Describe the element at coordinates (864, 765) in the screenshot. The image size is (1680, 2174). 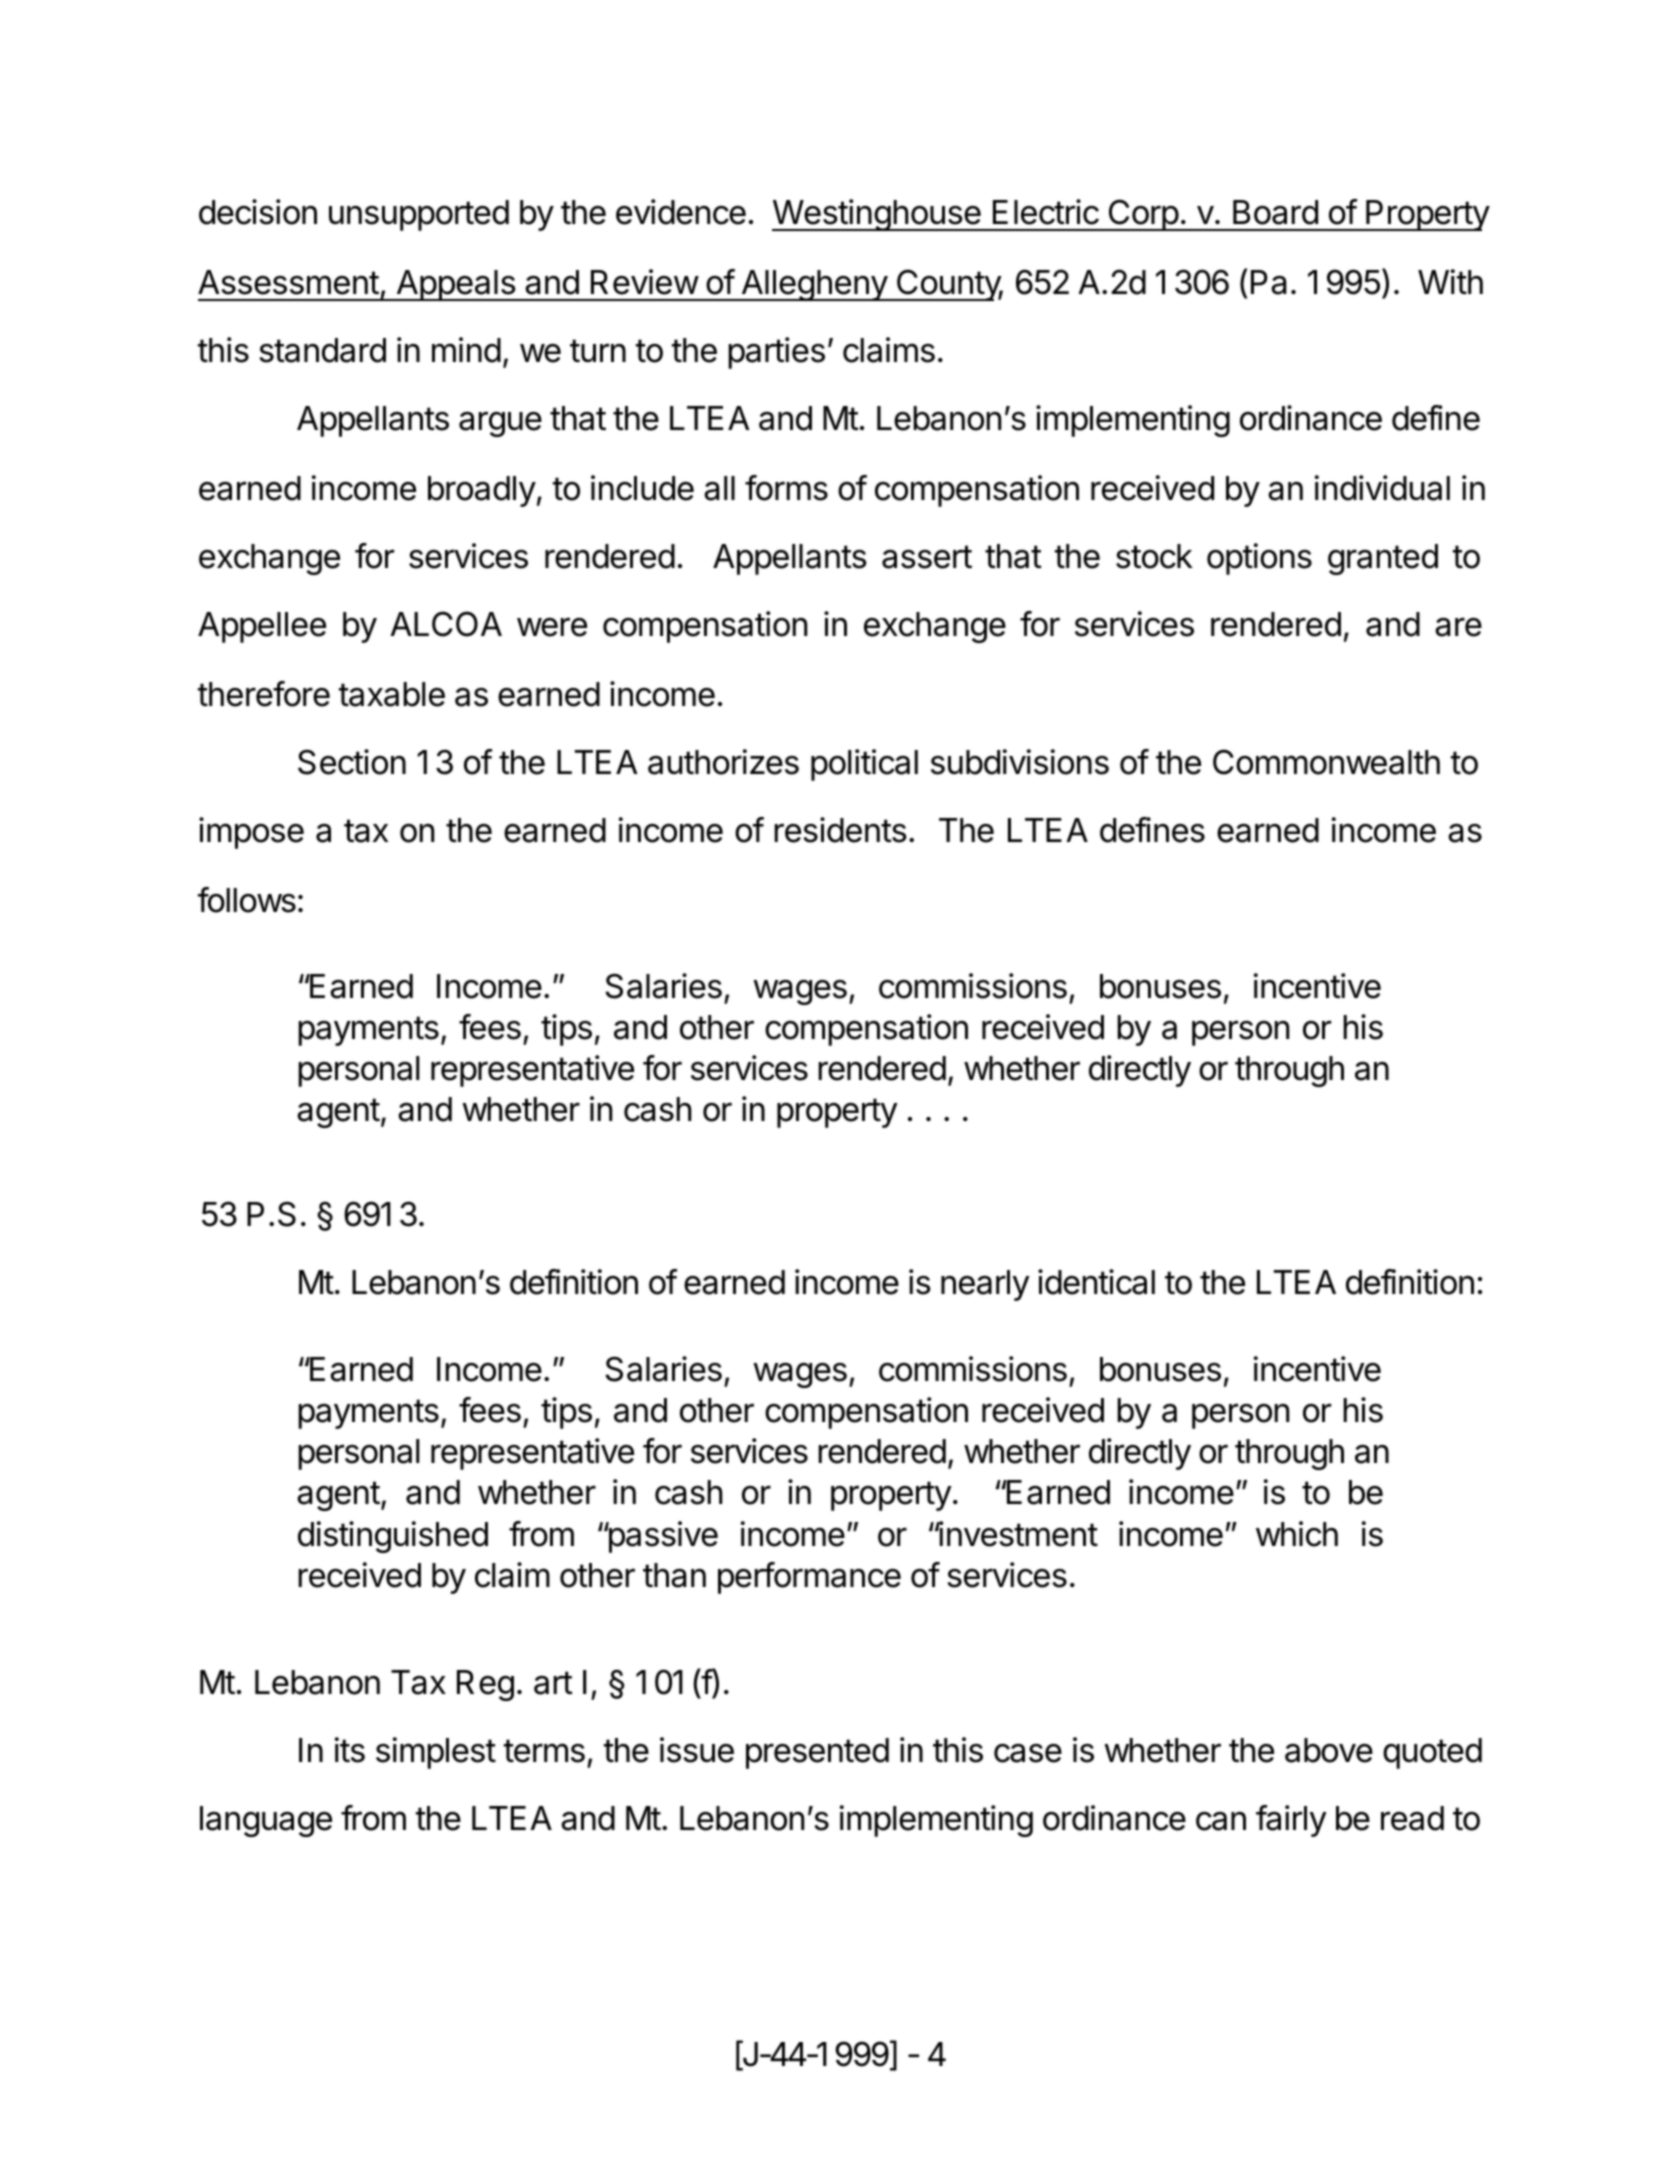
I see `political` at that location.
